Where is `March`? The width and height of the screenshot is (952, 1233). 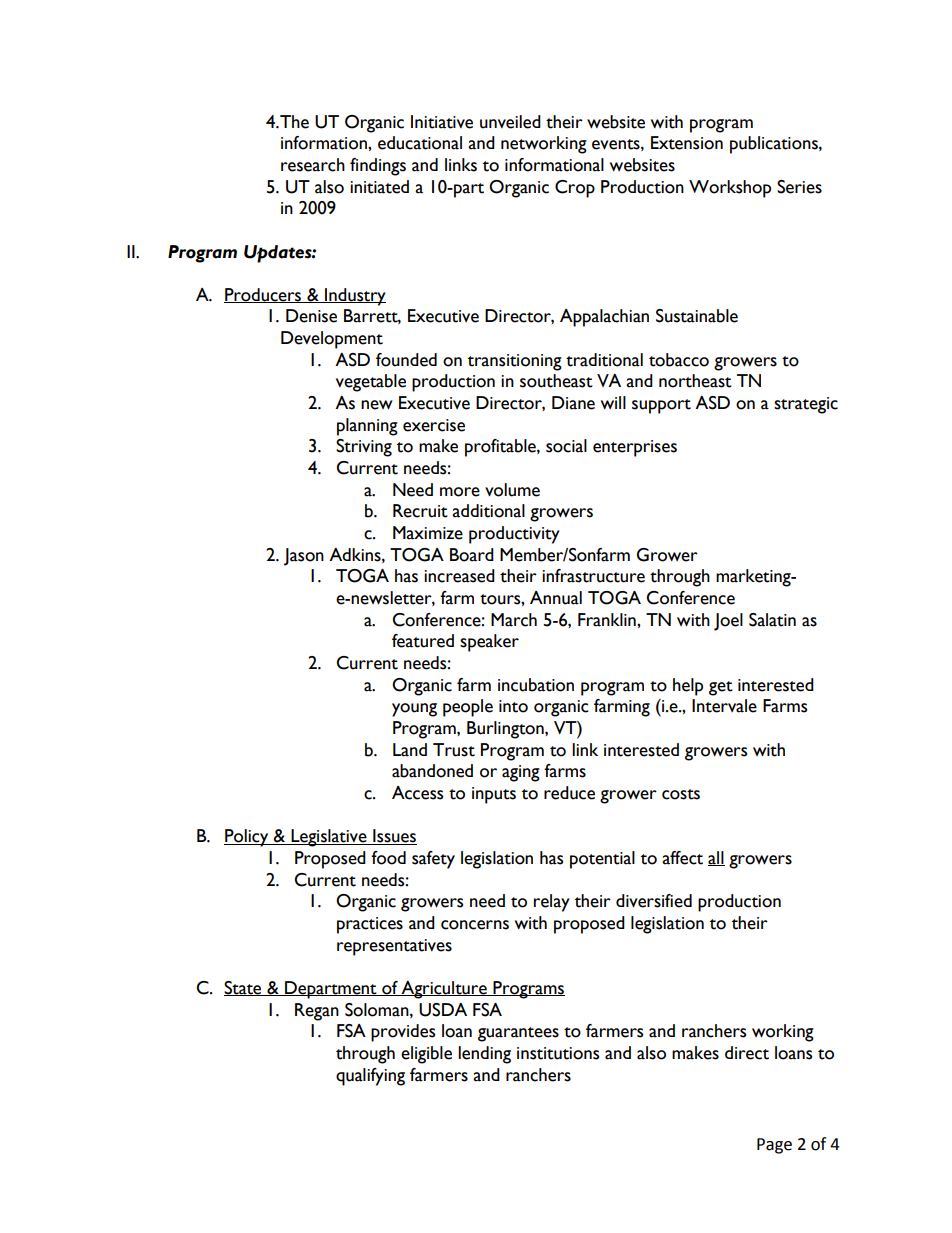
March is located at coordinates (514, 620).
